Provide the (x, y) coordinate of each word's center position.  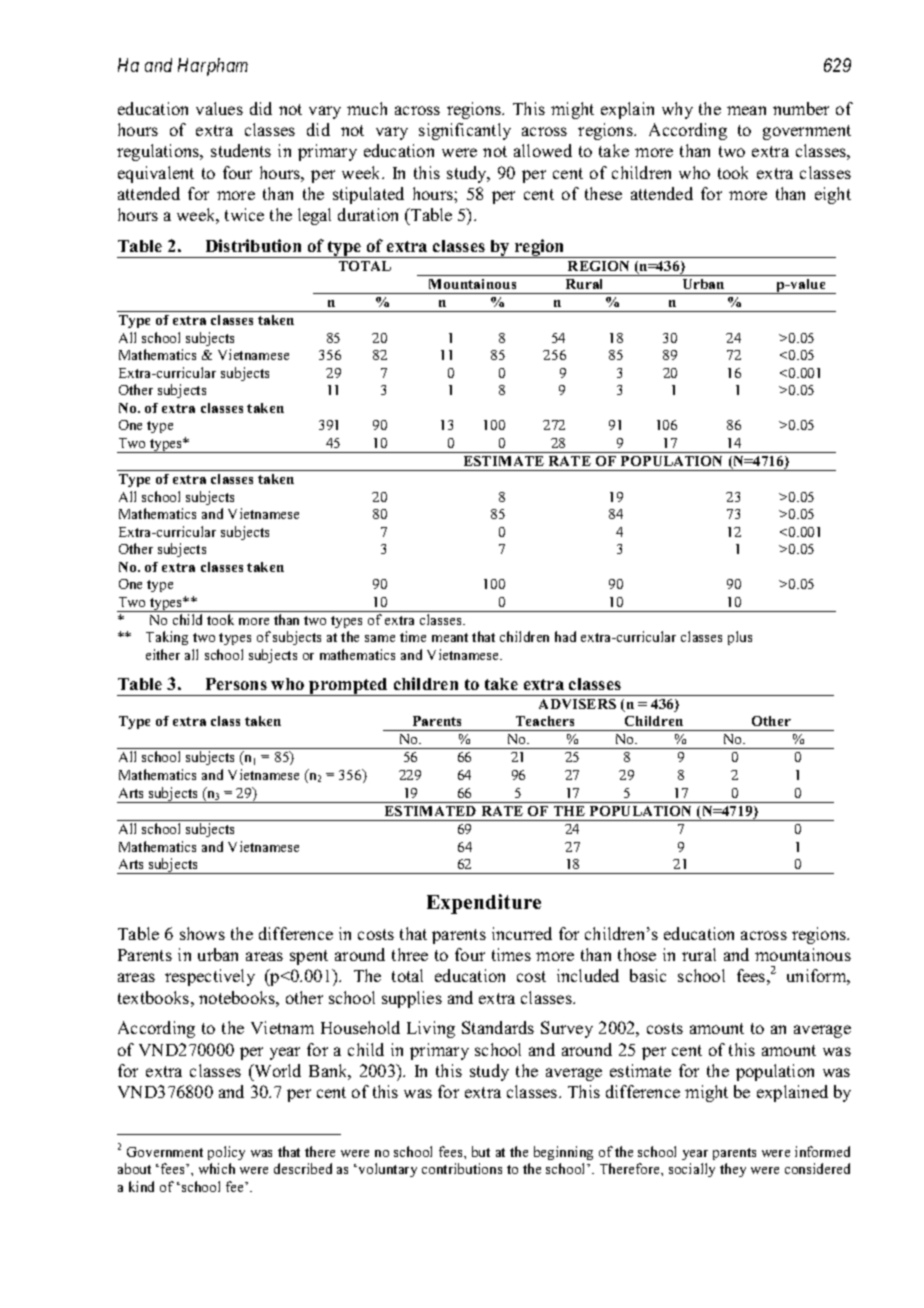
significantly (465, 131)
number (801, 108)
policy (226, 1153)
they (733, 1170)
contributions (462, 1168)
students (241, 150)
